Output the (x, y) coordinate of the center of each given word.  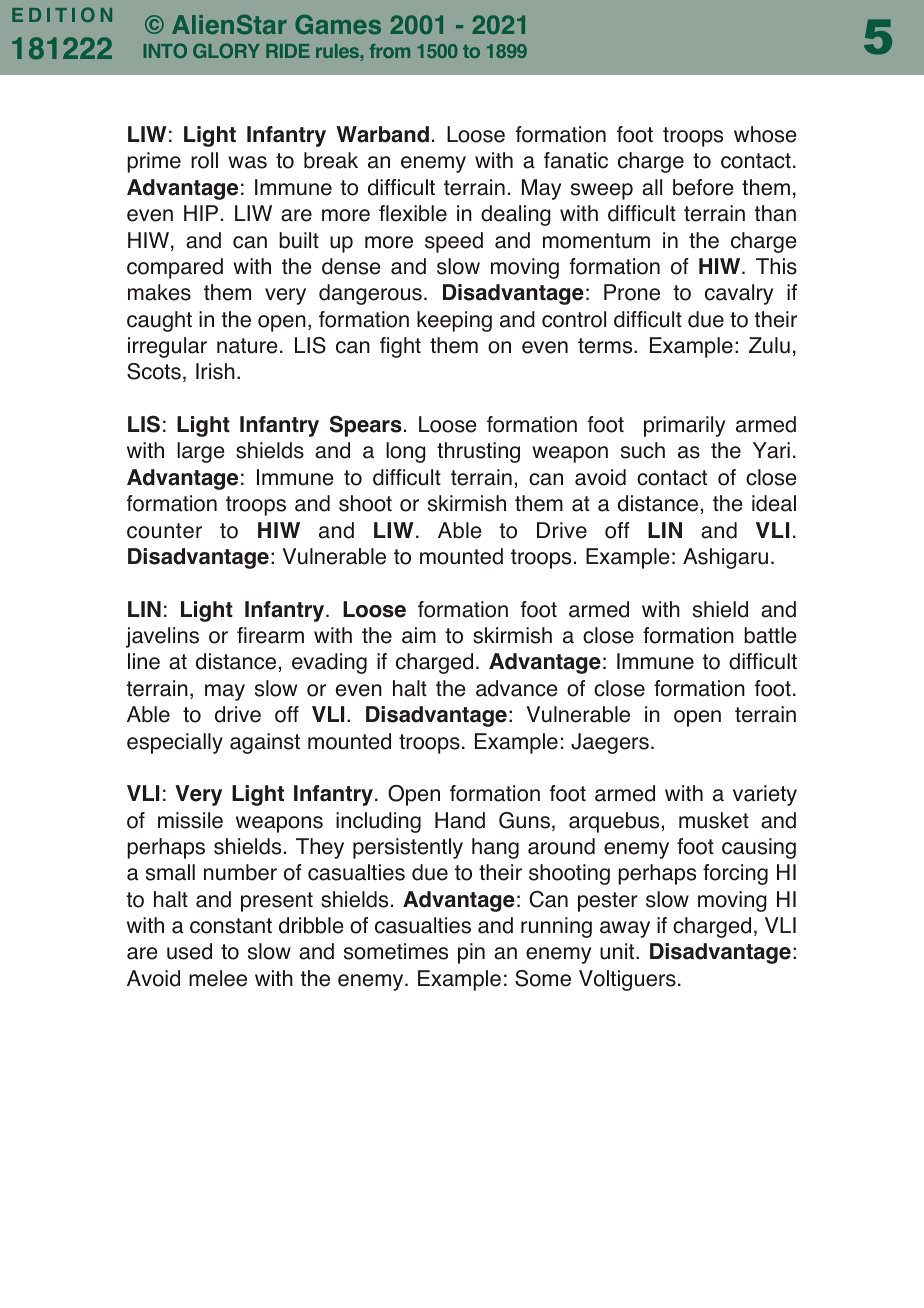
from (389, 51)
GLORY (226, 50)
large (200, 452)
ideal (774, 503)
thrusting (478, 452)
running (556, 927)
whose (765, 134)
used (189, 951)
